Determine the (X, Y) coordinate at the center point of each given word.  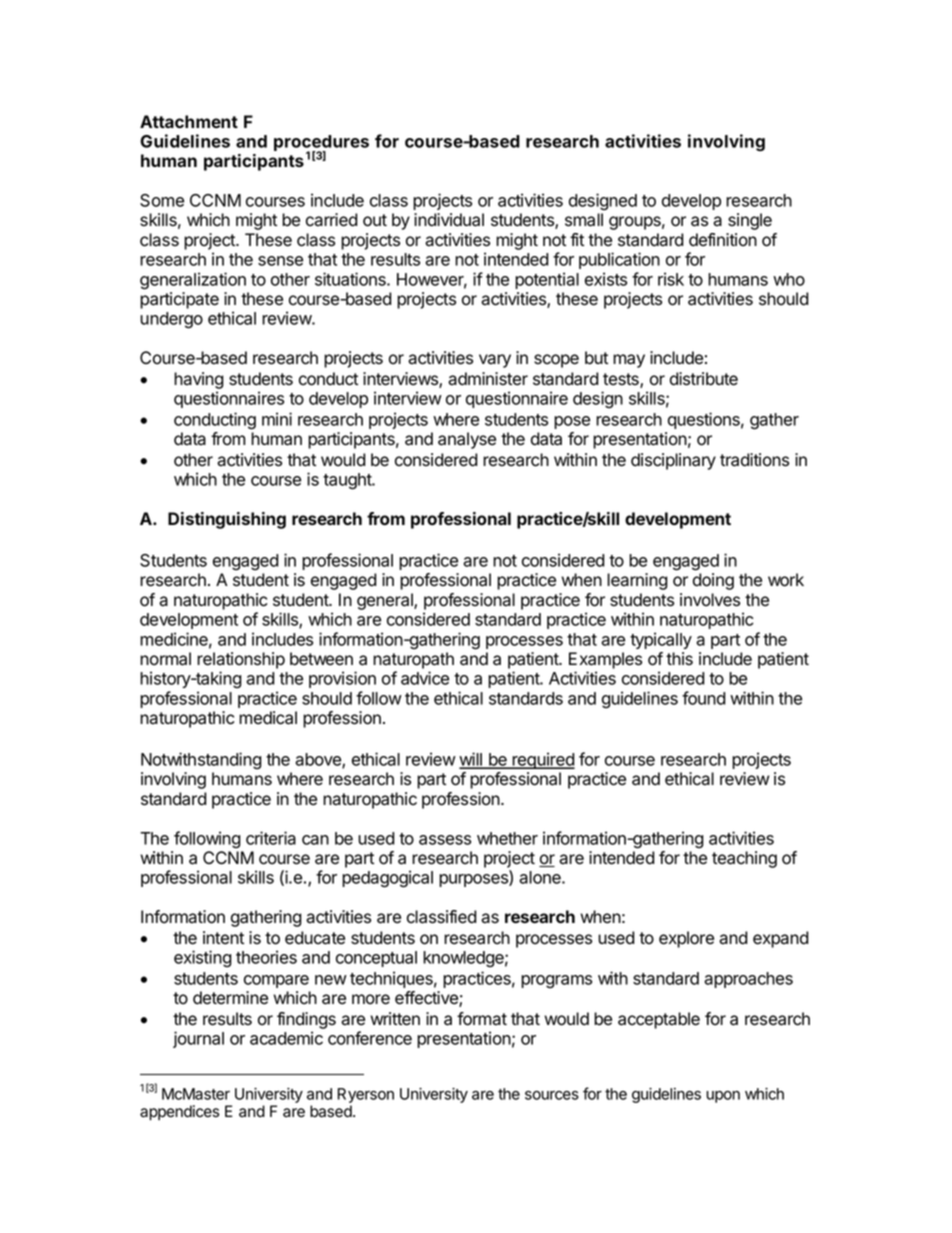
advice (425, 678)
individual (449, 220)
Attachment (189, 121)
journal (198, 1039)
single (750, 221)
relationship (241, 660)
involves (710, 600)
